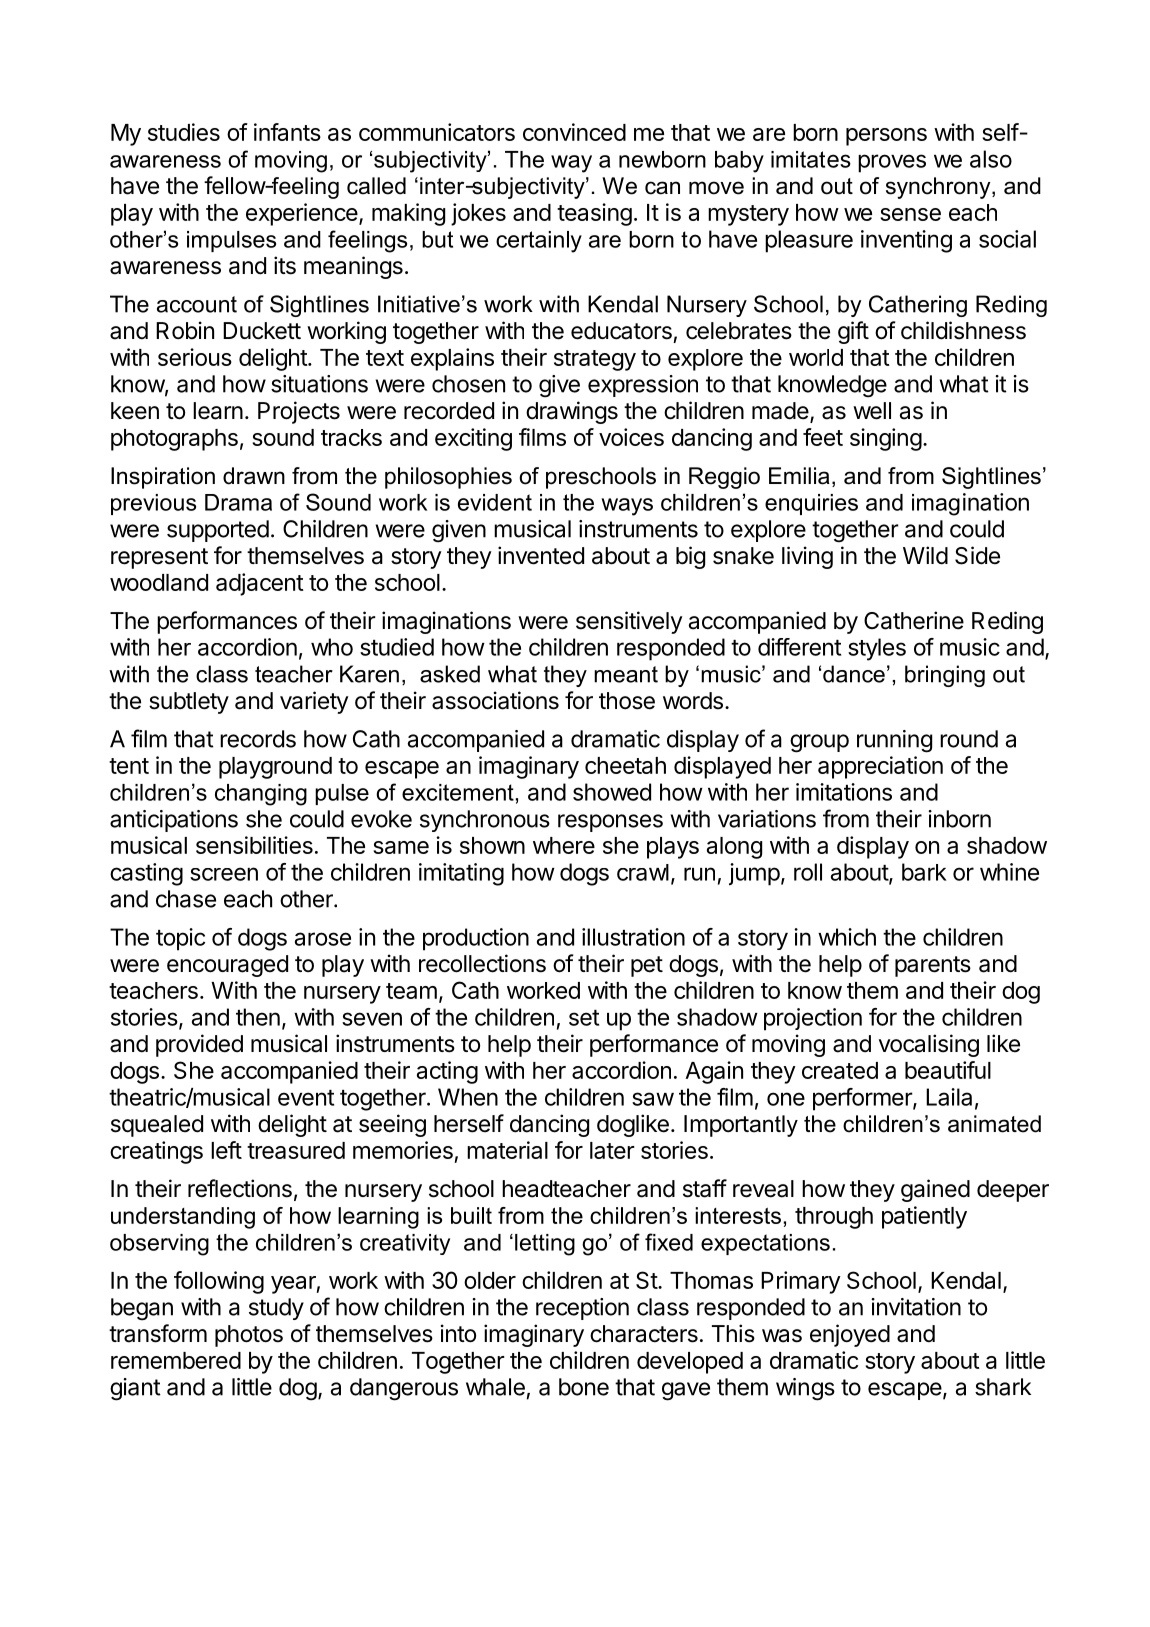 The image size is (1150, 1627). I want to click on appreciation, so click(880, 767).
